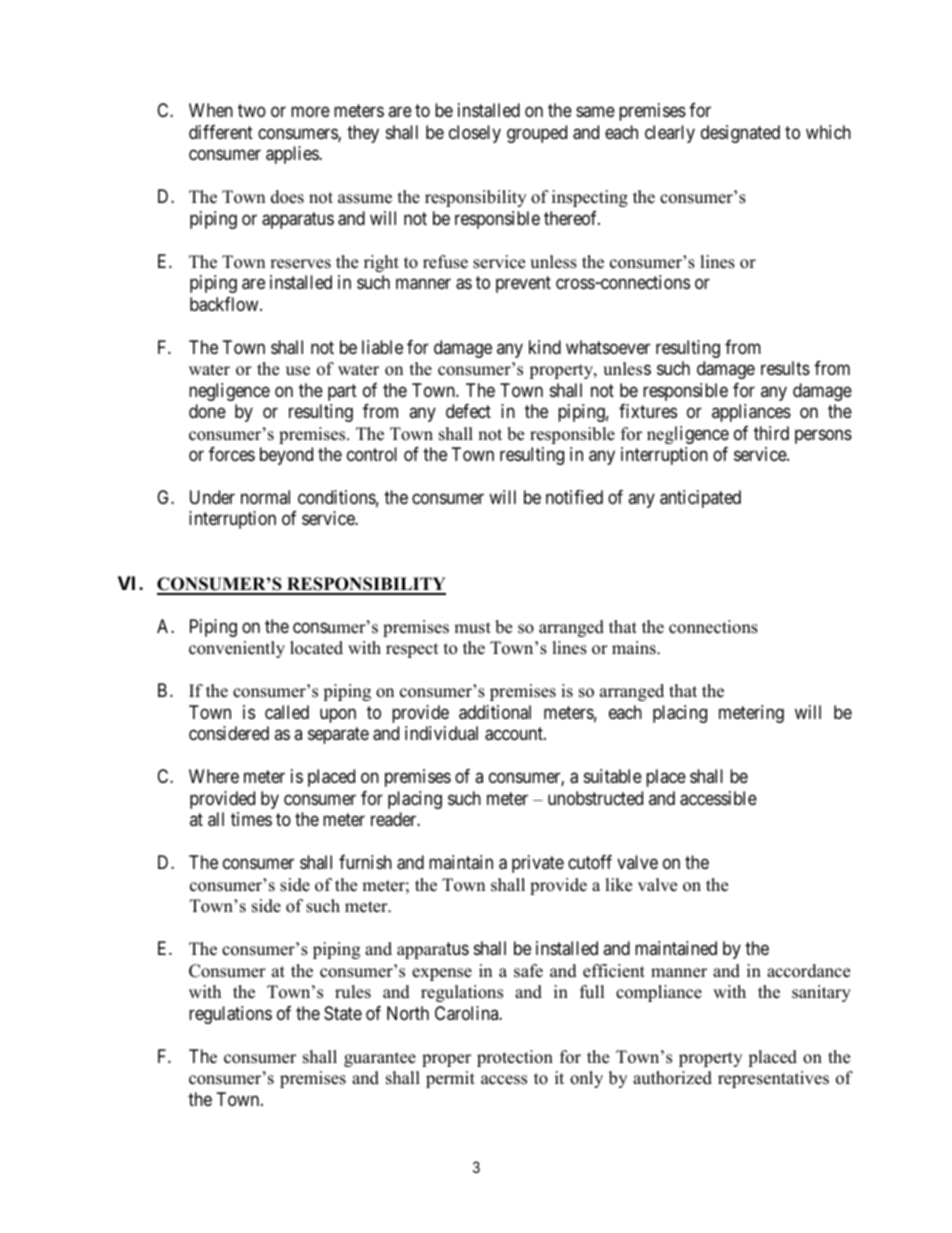 The image size is (952, 1233). Describe the element at coordinates (538, 864) in the screenshot. I see `private` at that location.
